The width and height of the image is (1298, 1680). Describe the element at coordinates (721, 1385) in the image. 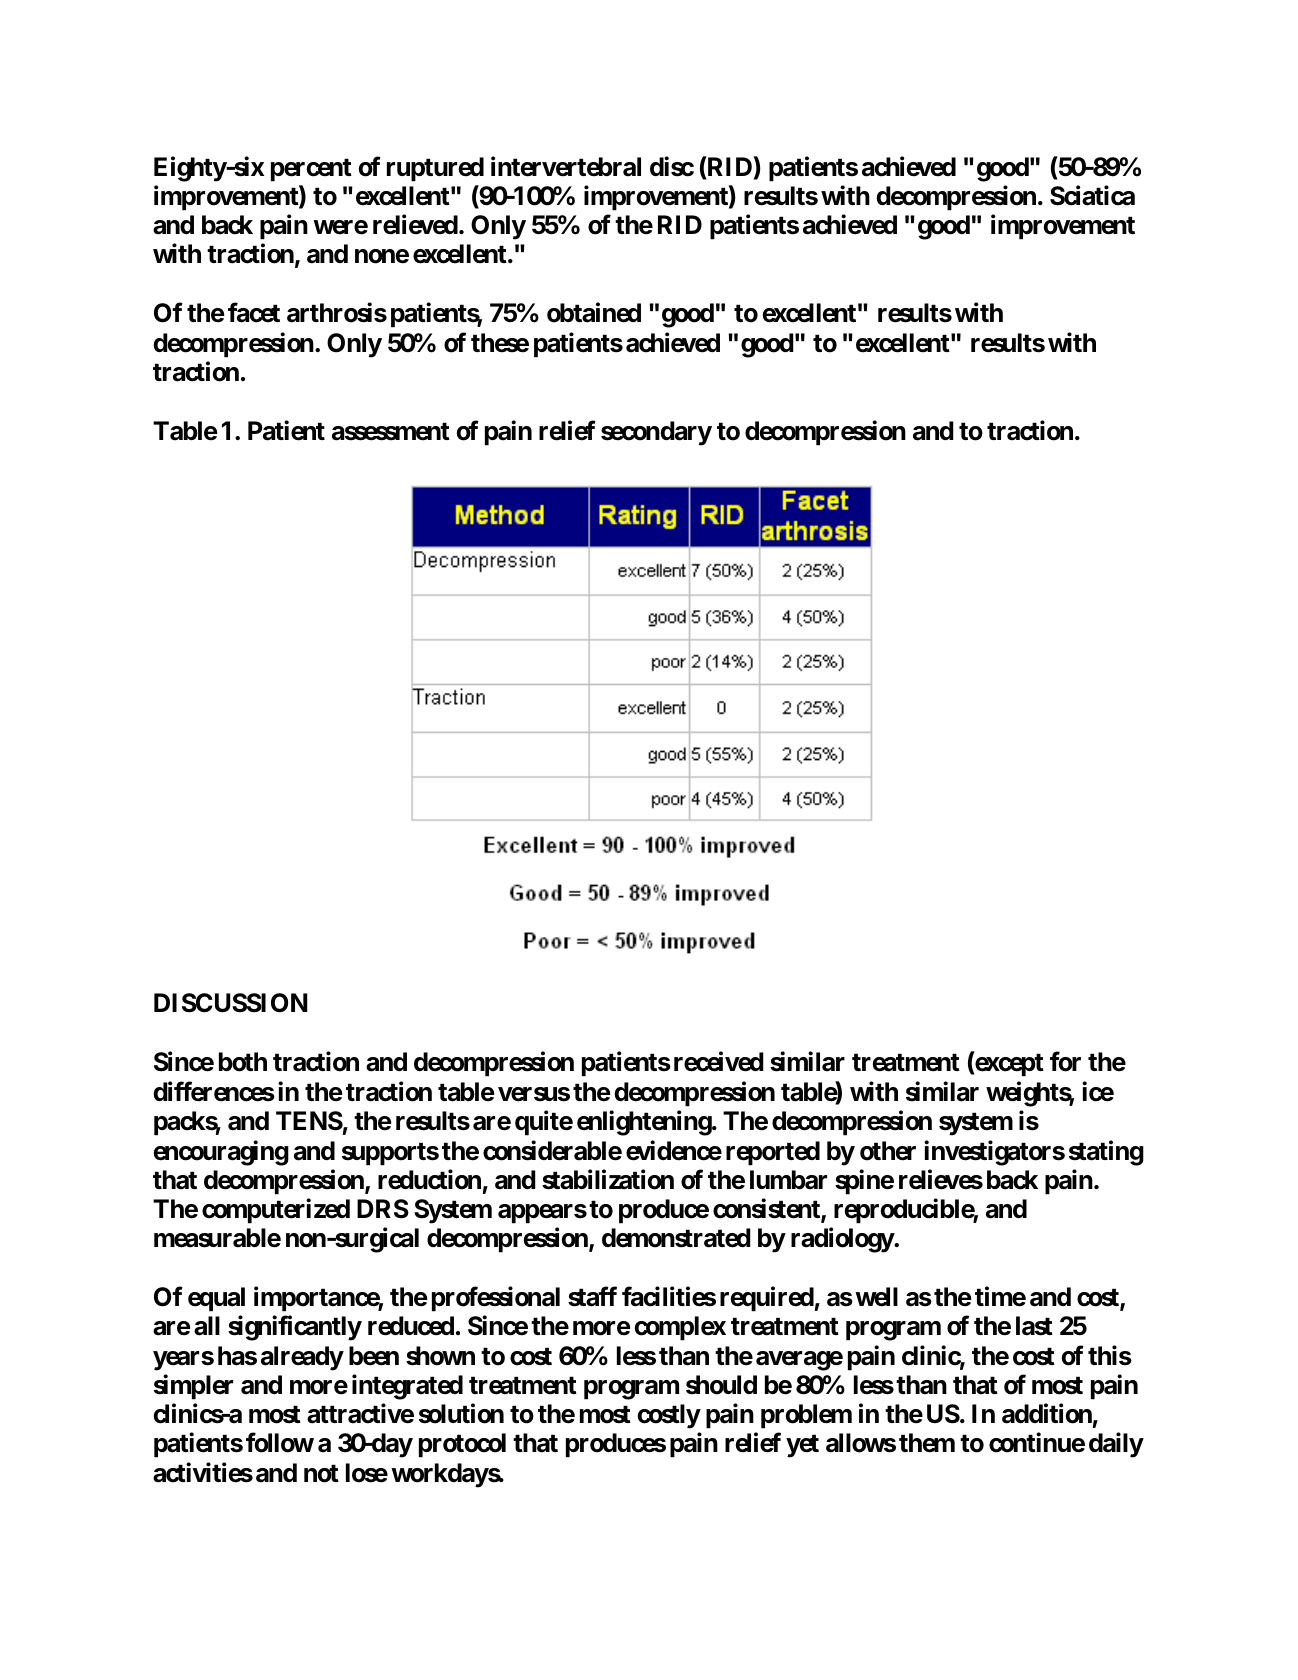

I see `should` at that location.
